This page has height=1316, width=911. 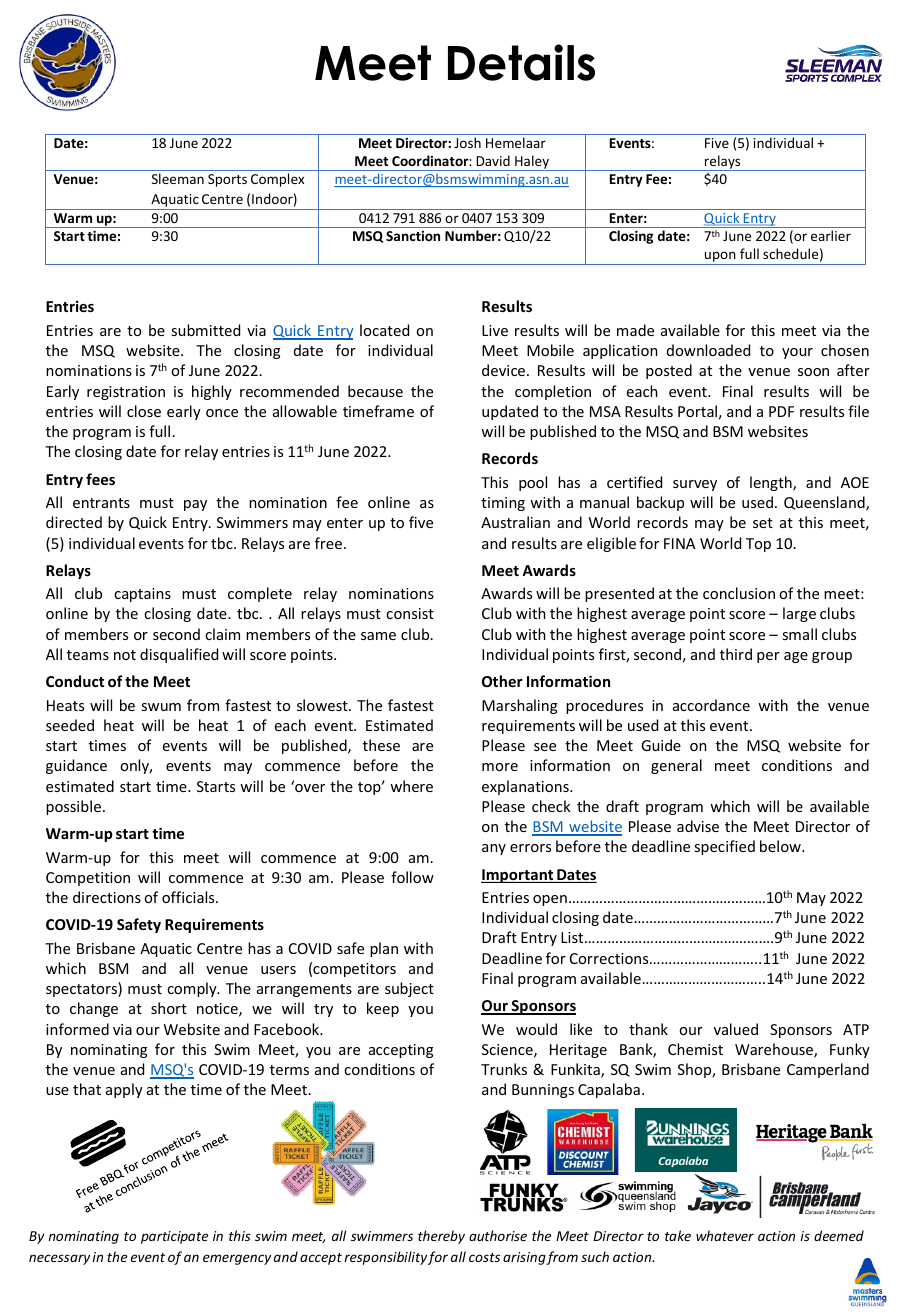 What do you see at coordinates (831, 235) in the page?
I see `earlier` at bounding box center [831, 235].
